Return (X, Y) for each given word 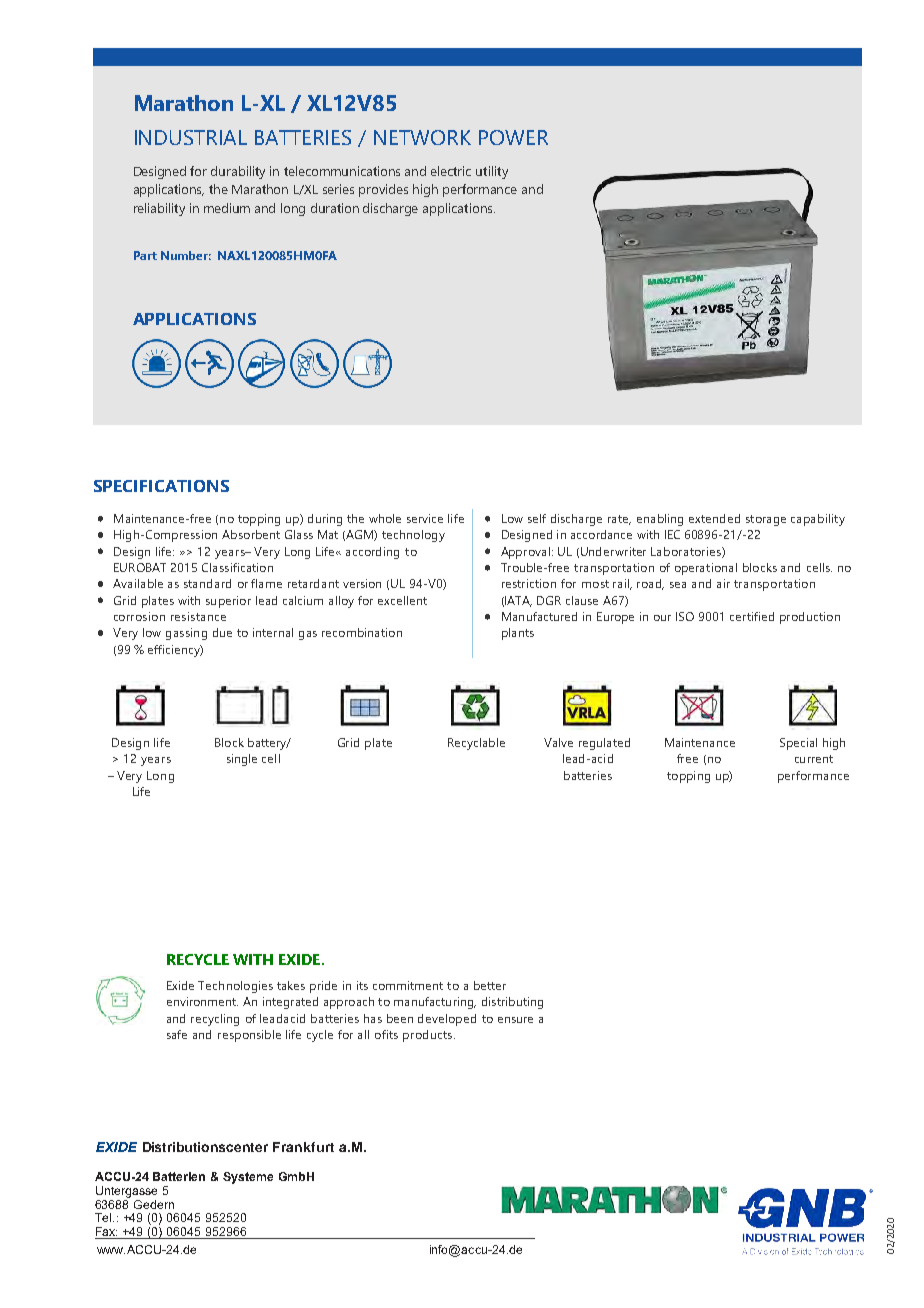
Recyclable (476, 744)
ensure (515, 1020)
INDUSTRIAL (191, 137)
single (242, 760)
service (425, 518)
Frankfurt (303, 1147)
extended (714, 518)
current (814, 759)
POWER (513, 137)
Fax (106, 1233)
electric (451, 171)
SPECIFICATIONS (161, 486)
